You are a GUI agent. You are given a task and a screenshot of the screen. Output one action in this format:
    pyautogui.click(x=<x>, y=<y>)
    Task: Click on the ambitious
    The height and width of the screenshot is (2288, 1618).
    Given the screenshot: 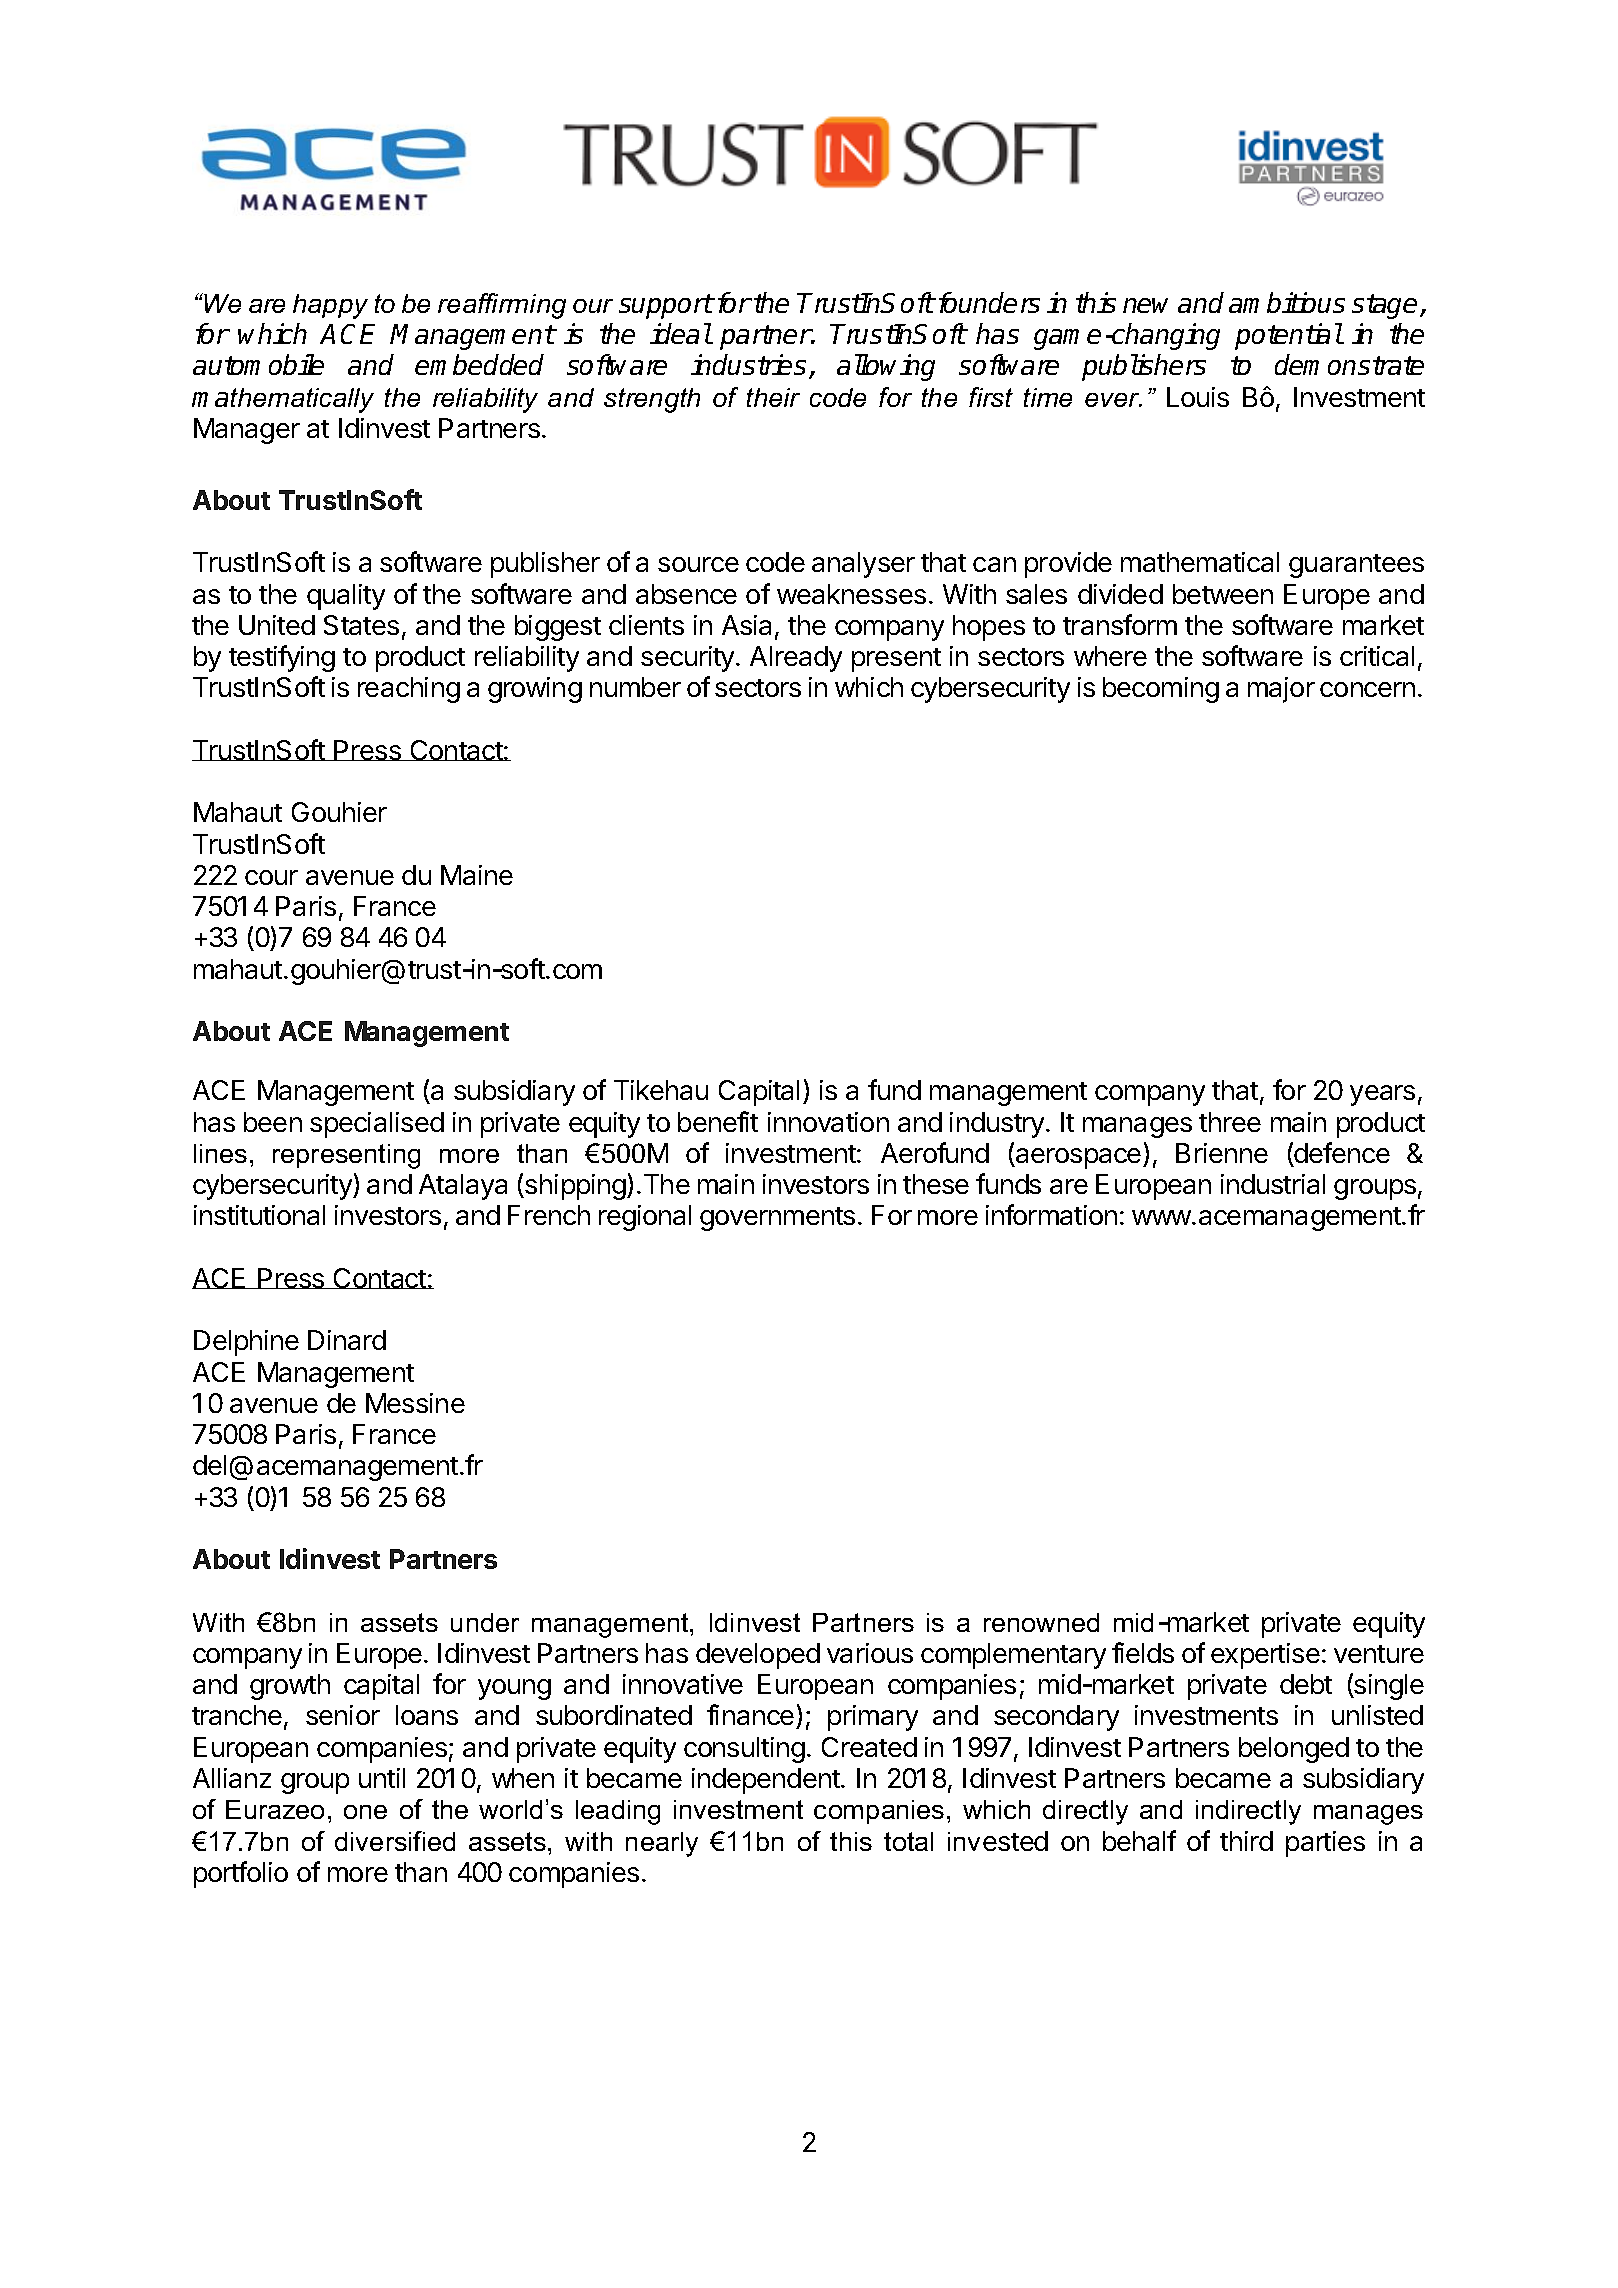 What is the action you would take?
    pyautogui.click(x=1287, y=302)
